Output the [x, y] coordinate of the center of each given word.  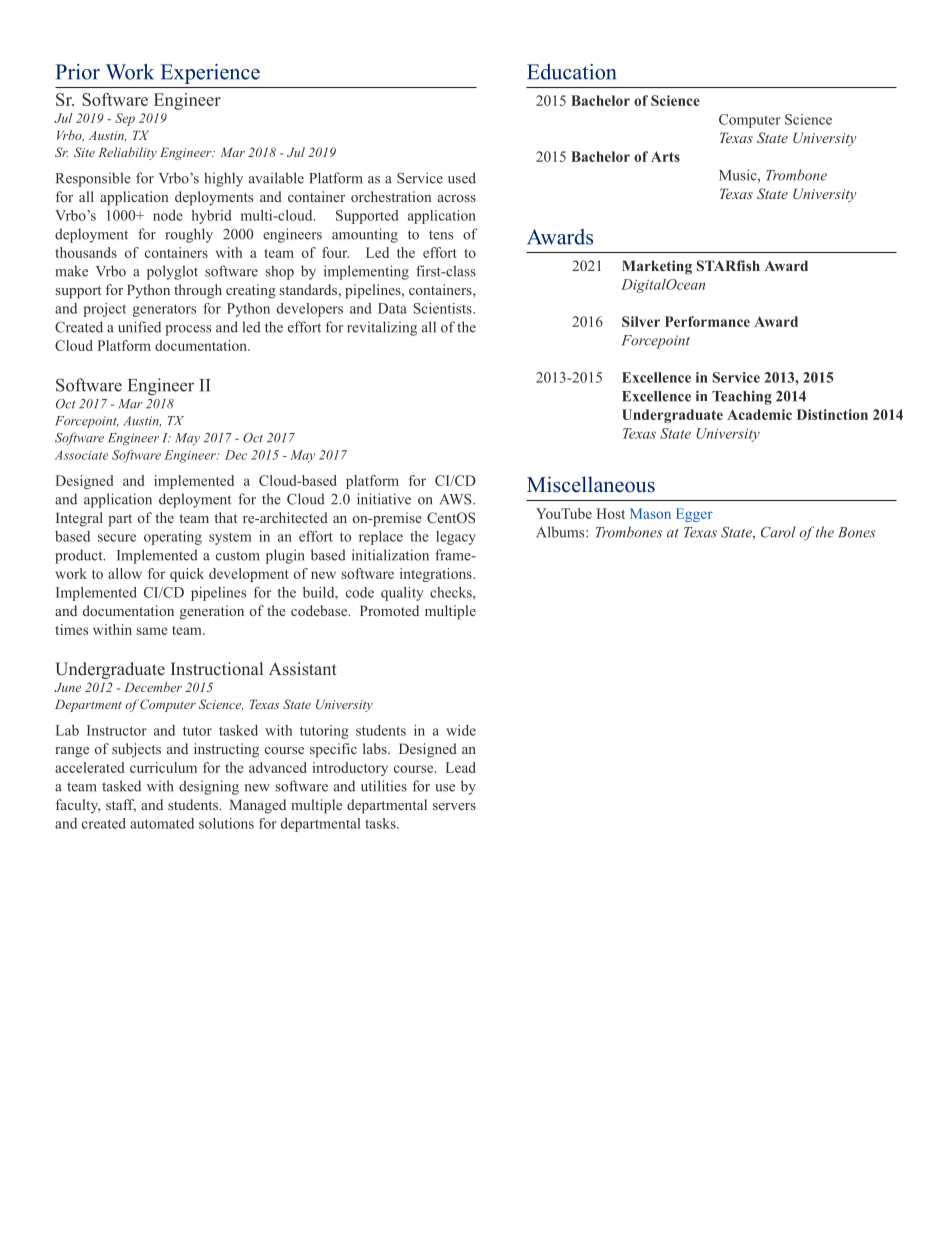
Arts [665, 156]
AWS [457, 499]
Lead [461, 767]
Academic [759, 414]
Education [571, 72]
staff [121, 805]
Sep [125, 119]
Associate [81, 455]
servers [454, 806]
